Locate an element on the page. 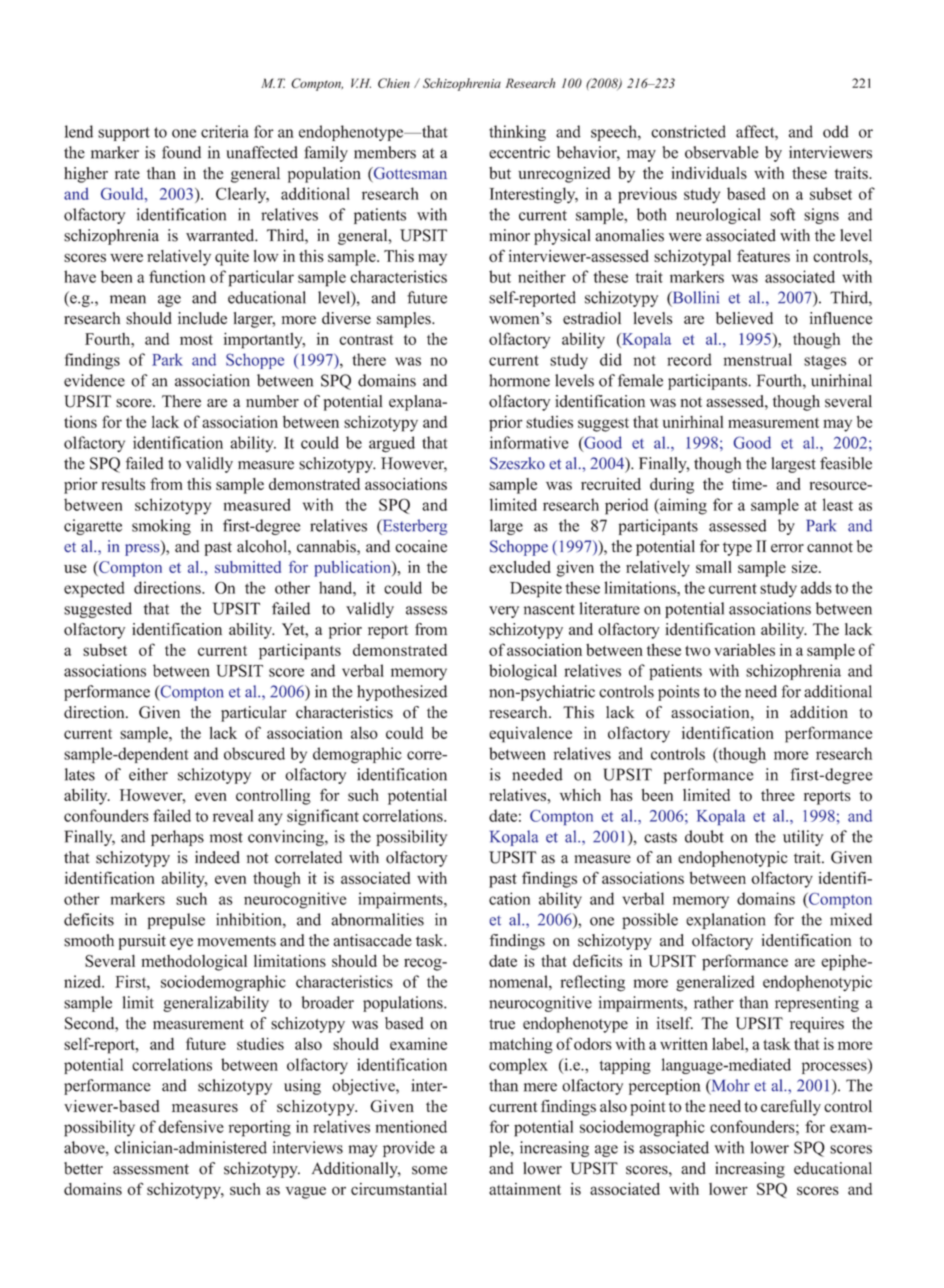  informative is located at coordinates (529, 442).
